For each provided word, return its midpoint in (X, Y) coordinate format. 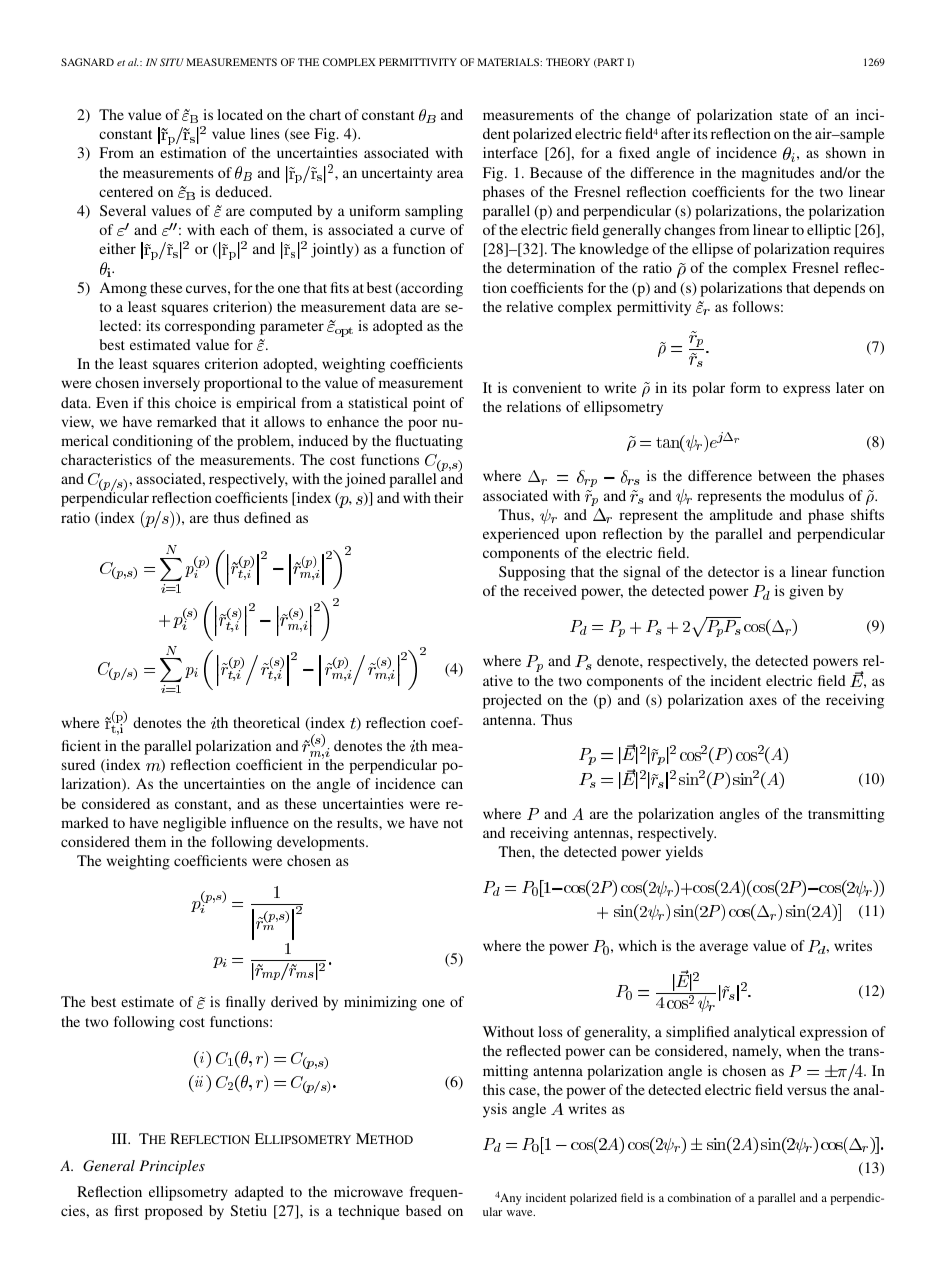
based (424, 1210)
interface (510, 152)
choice (195, 402)
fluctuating (429, 442)
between (784, 475)
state (794, 115)
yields (684, 853)
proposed (174, 1212)
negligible (194, 824)
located (240, 114)
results (358, 822)
